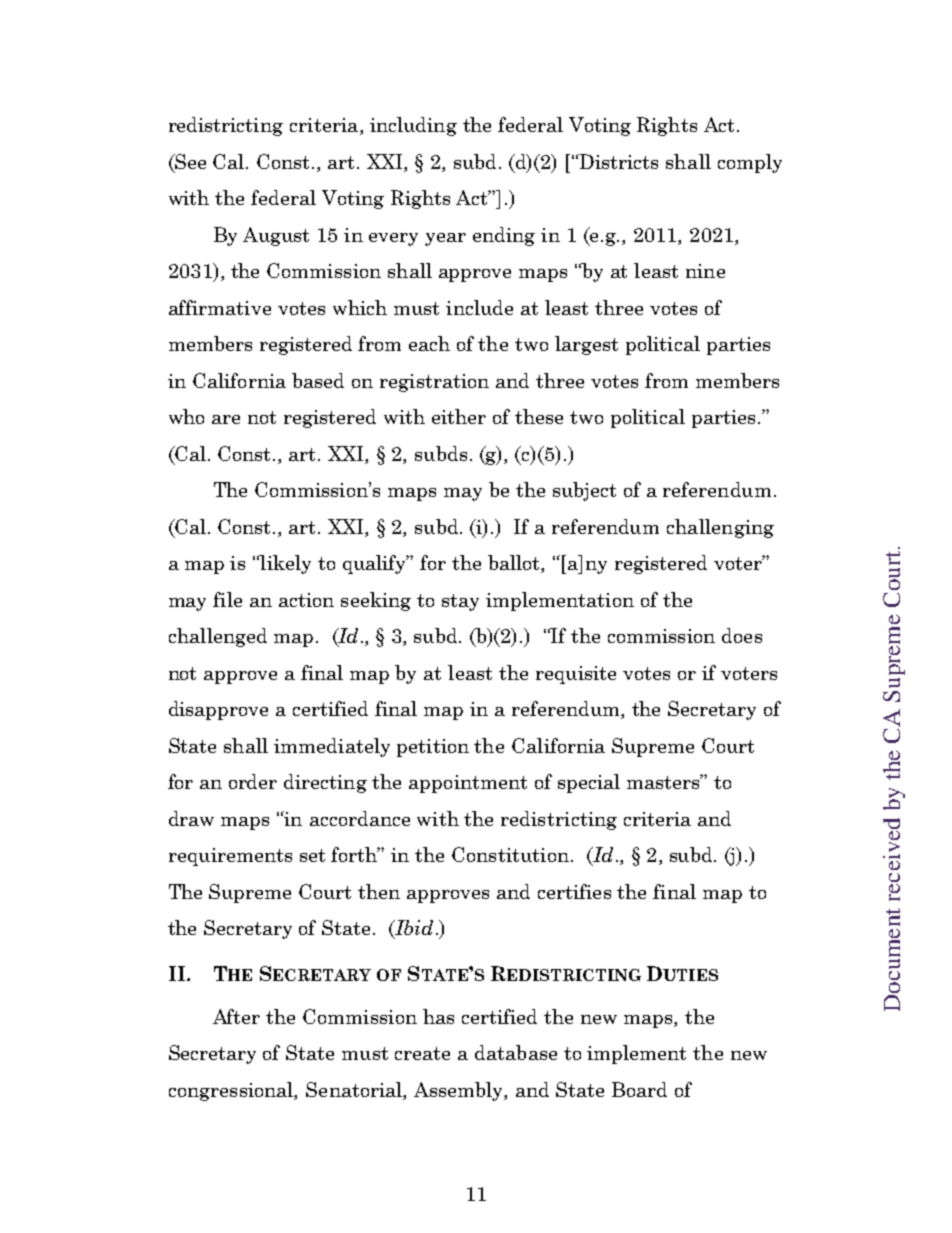 The width and height of the page is (952, 1233). What do you see at coordinates (276, 236) in the page?
I see `August` at bounding box center [276, 236].
